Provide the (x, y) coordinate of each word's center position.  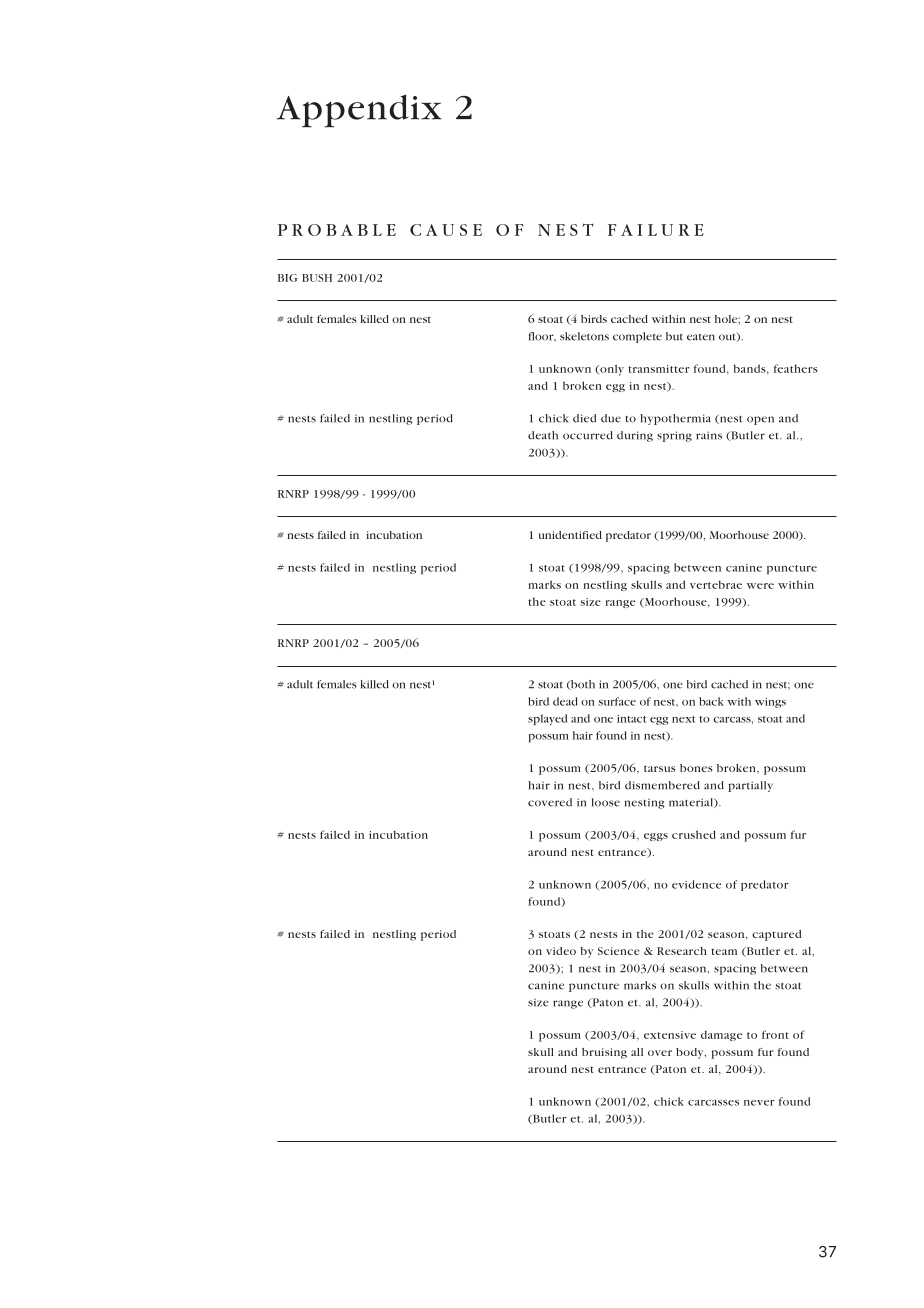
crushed (694, 834)
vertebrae (716, 584)
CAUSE (446, 230)
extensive (670, 1035)
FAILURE (656, 230)
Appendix (359, 111)
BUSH (317, 278)
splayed (547, 719)
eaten (701, 337)
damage (721, 1036)
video (561, 951)
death (543, 435)
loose (606, 802)
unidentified (570, 535)
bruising (604, 1053)
